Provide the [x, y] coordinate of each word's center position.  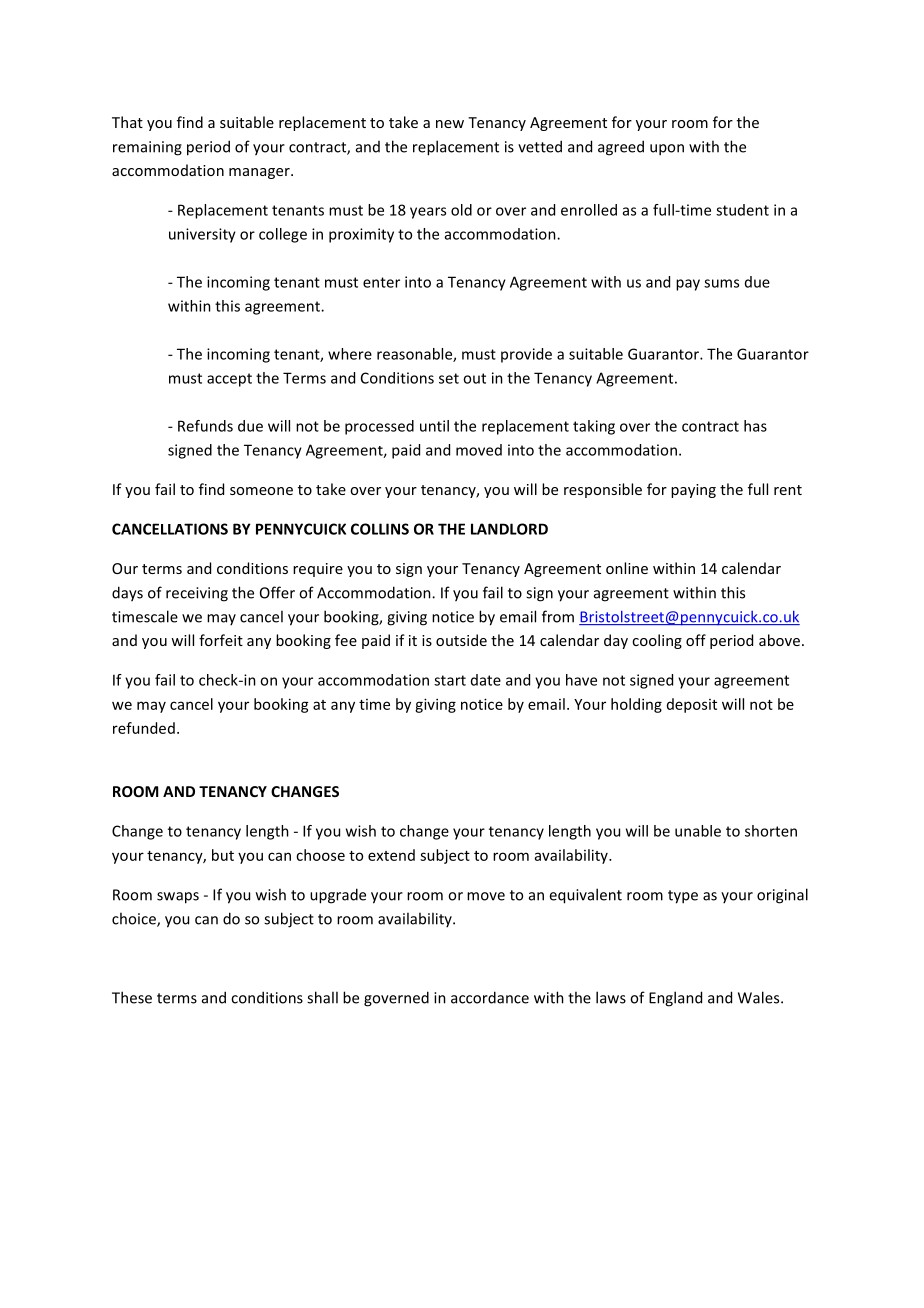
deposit [692, 705]
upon [667, 150]
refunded [144, 728]
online [627, 568]
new [450, 124]
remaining [147, 148]
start [450, 680]
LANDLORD [509, 529]
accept [229, 380]
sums [721, 283]
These [132, 997]
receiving [197, 594]
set [449, 378]
